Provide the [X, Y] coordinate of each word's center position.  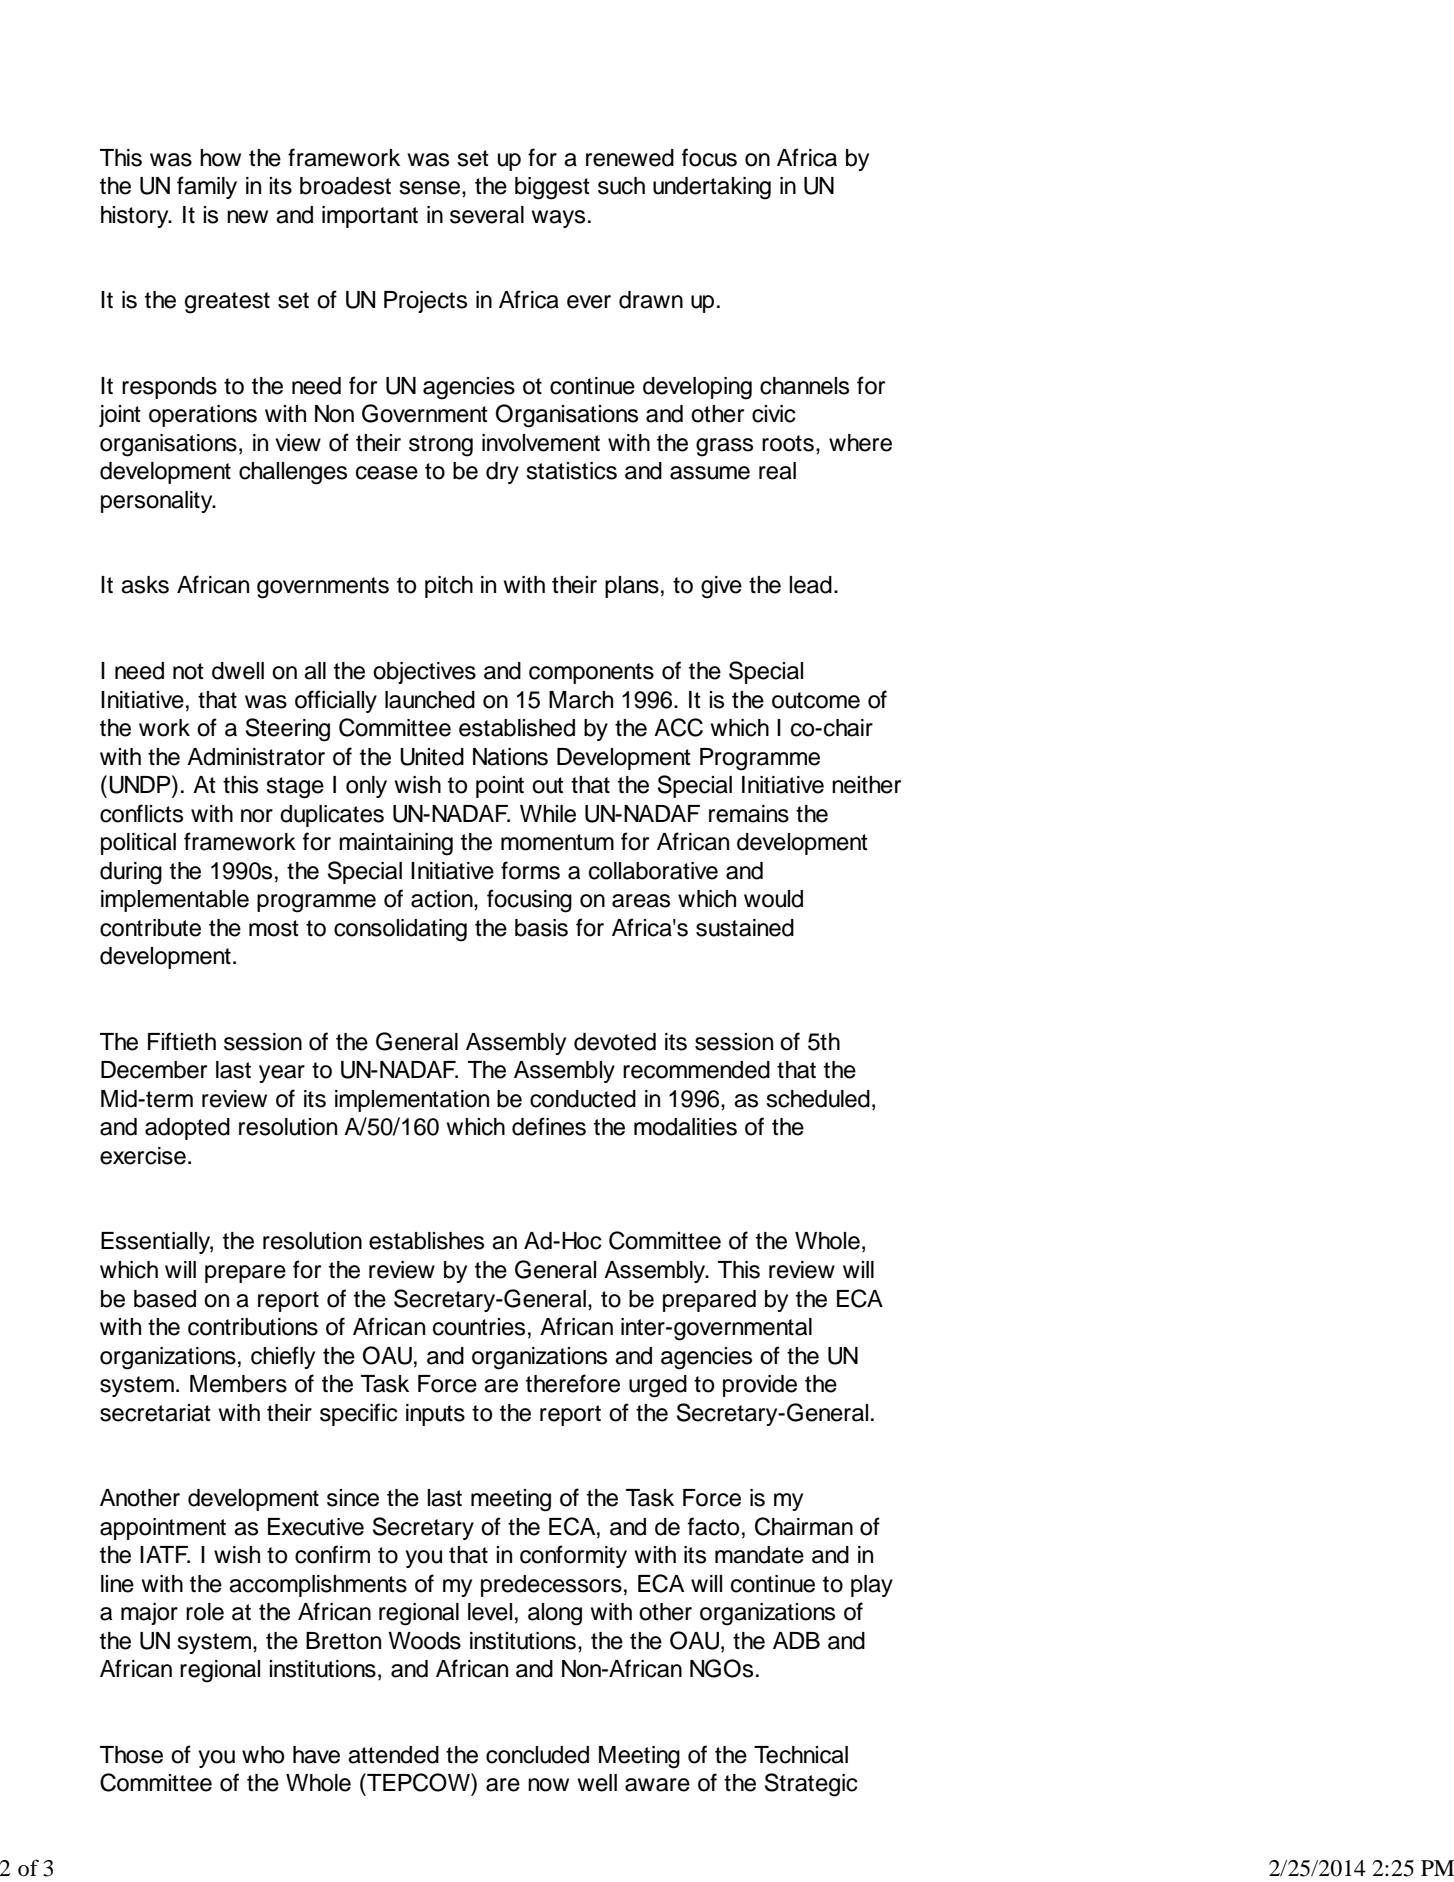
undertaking [712, 188]
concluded [537, 1755]
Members [238, 1384]
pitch [449, 587]
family [207, 187]
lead [810, 585]
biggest [552, 188]
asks [145, 585]
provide [760, 1386]
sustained [745, 928]
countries [479, 1327]
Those [131, 1755]
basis [541, 928]
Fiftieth [182, 1041]
